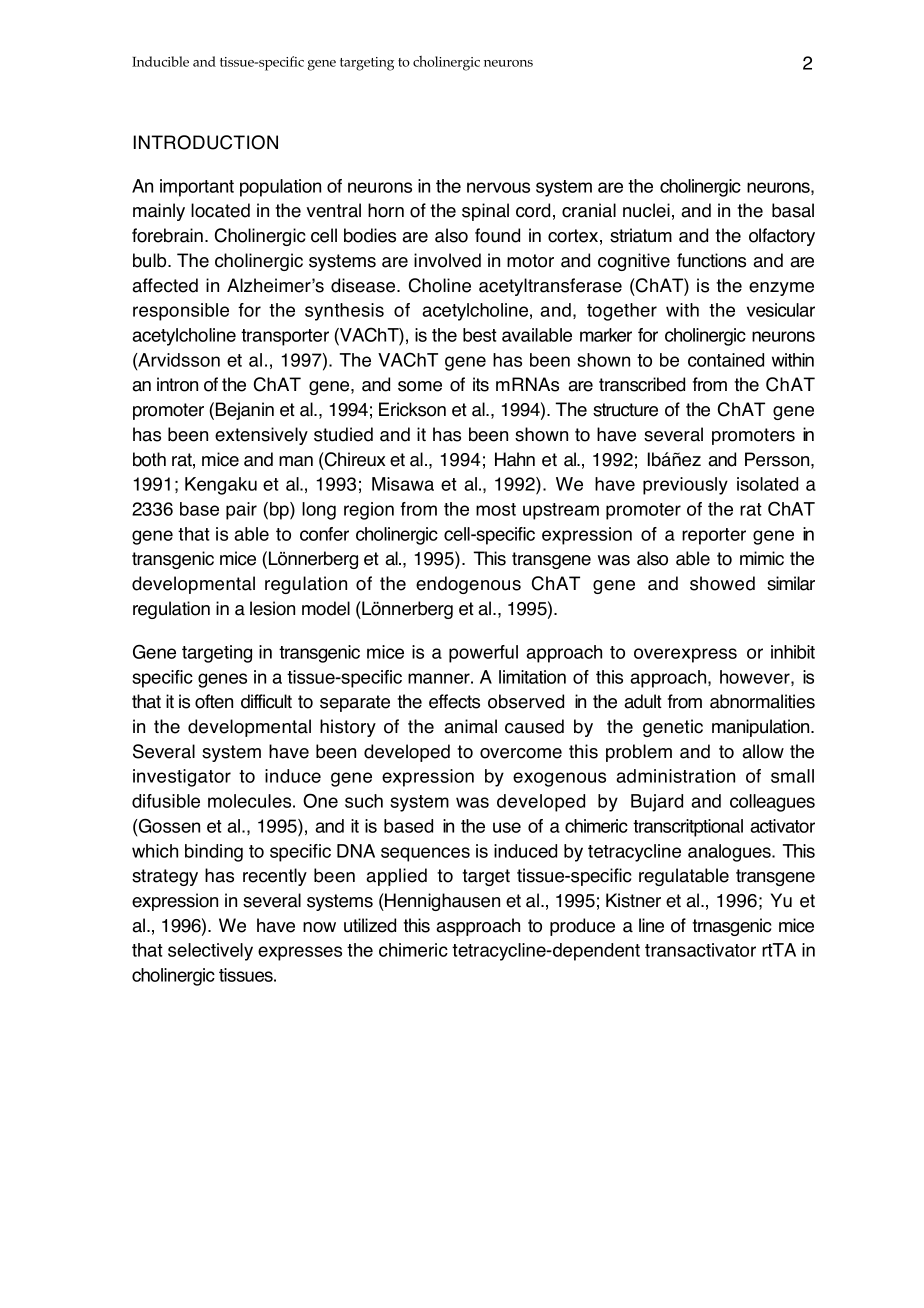 Image resolution: width=924 pixels, height=1308 pixels. I want to click on nuclei, so click(646, 210).
